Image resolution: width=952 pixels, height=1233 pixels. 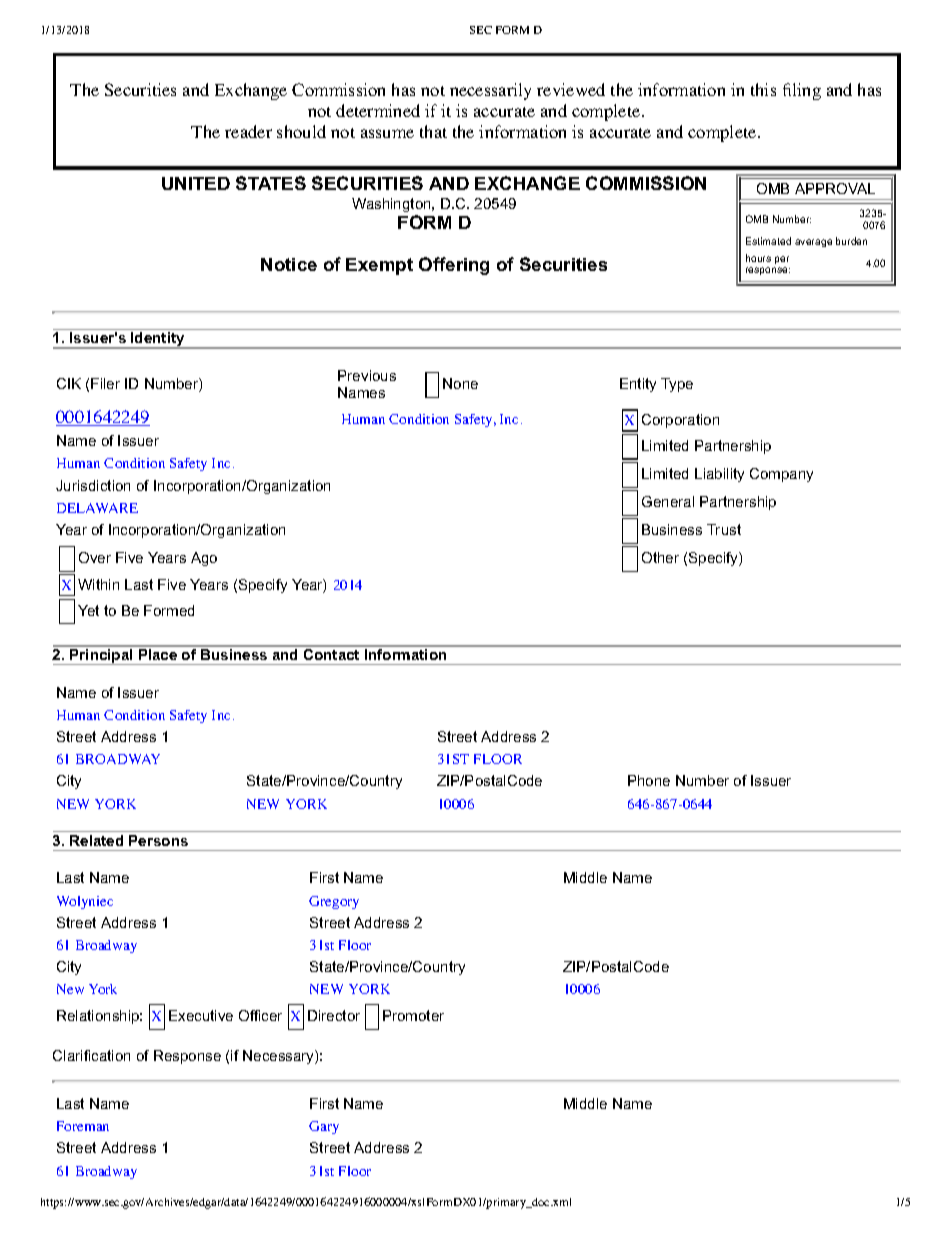 I want to click on that, so click(x=433, y=131).
